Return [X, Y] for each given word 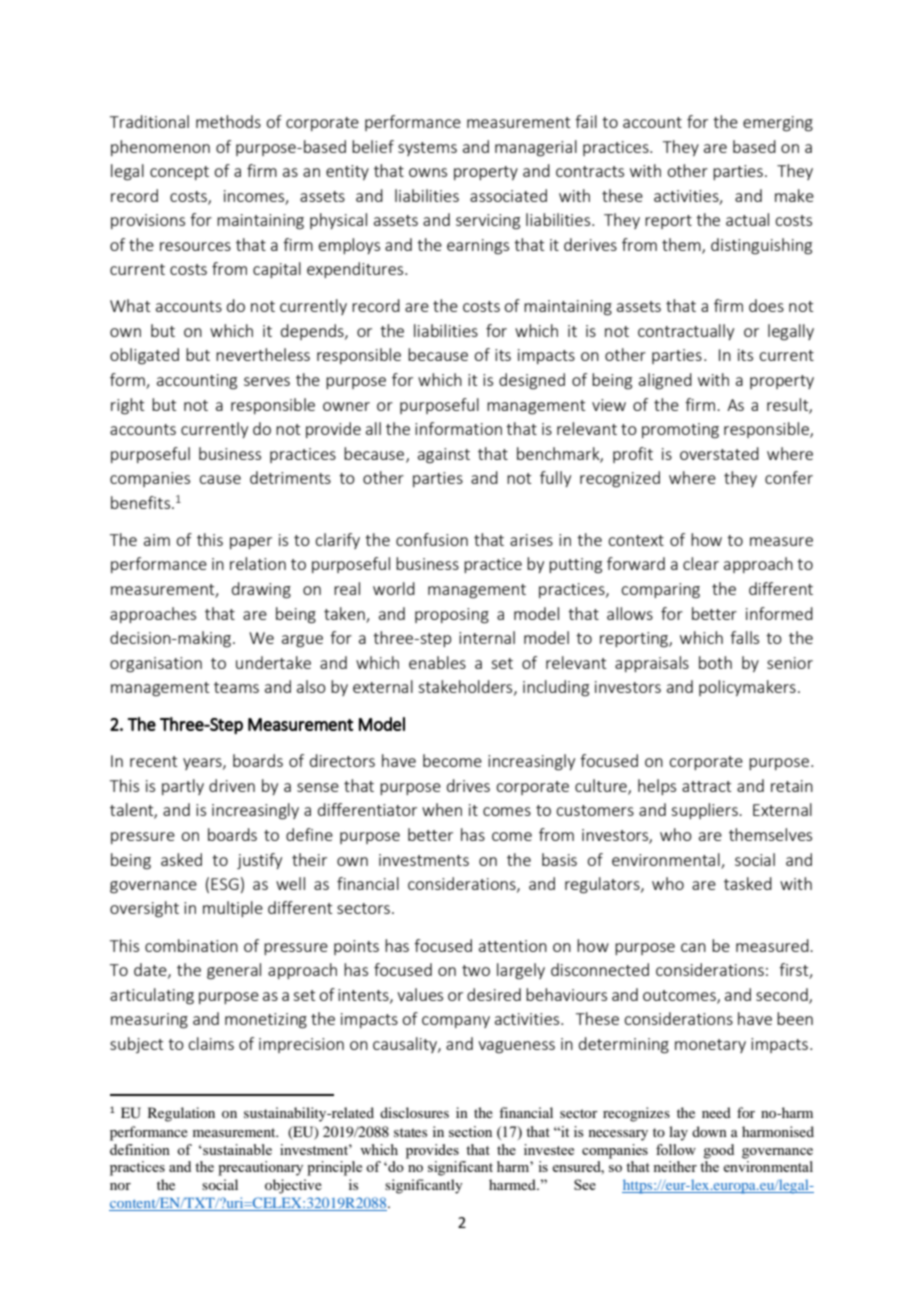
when [442, 809]
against [444, 456]
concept [179, 173]
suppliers [705, 811]
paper [251, 543]
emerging [778, 124]
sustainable [236, 1149]
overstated [719, 453]
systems [427, 149]
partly [183, 787]
